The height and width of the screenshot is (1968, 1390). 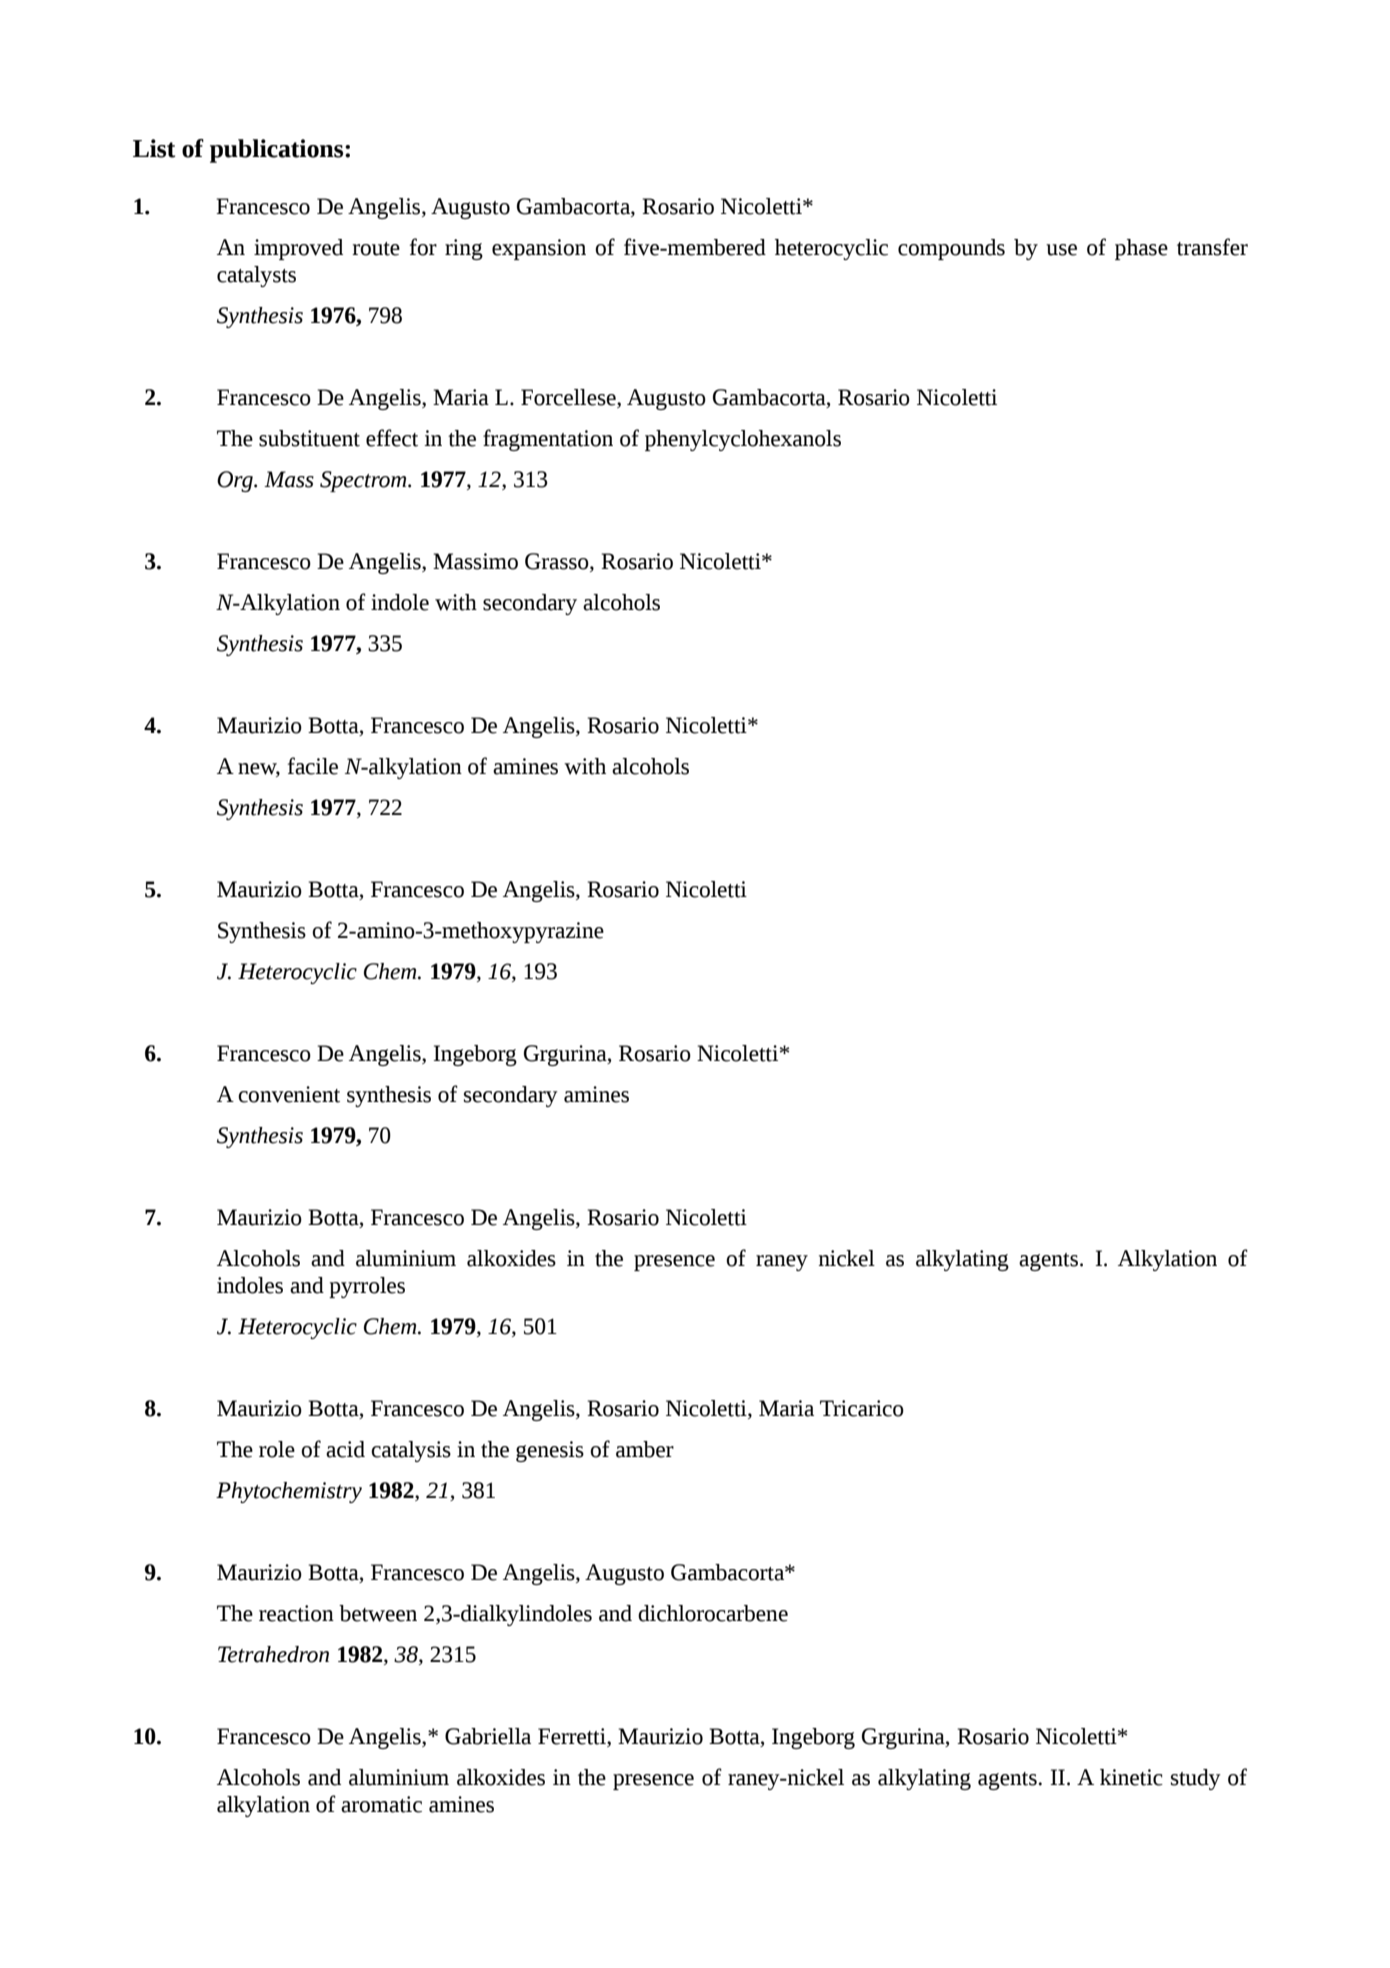 I want to click on Grasso, so click(x=558, y=561).
